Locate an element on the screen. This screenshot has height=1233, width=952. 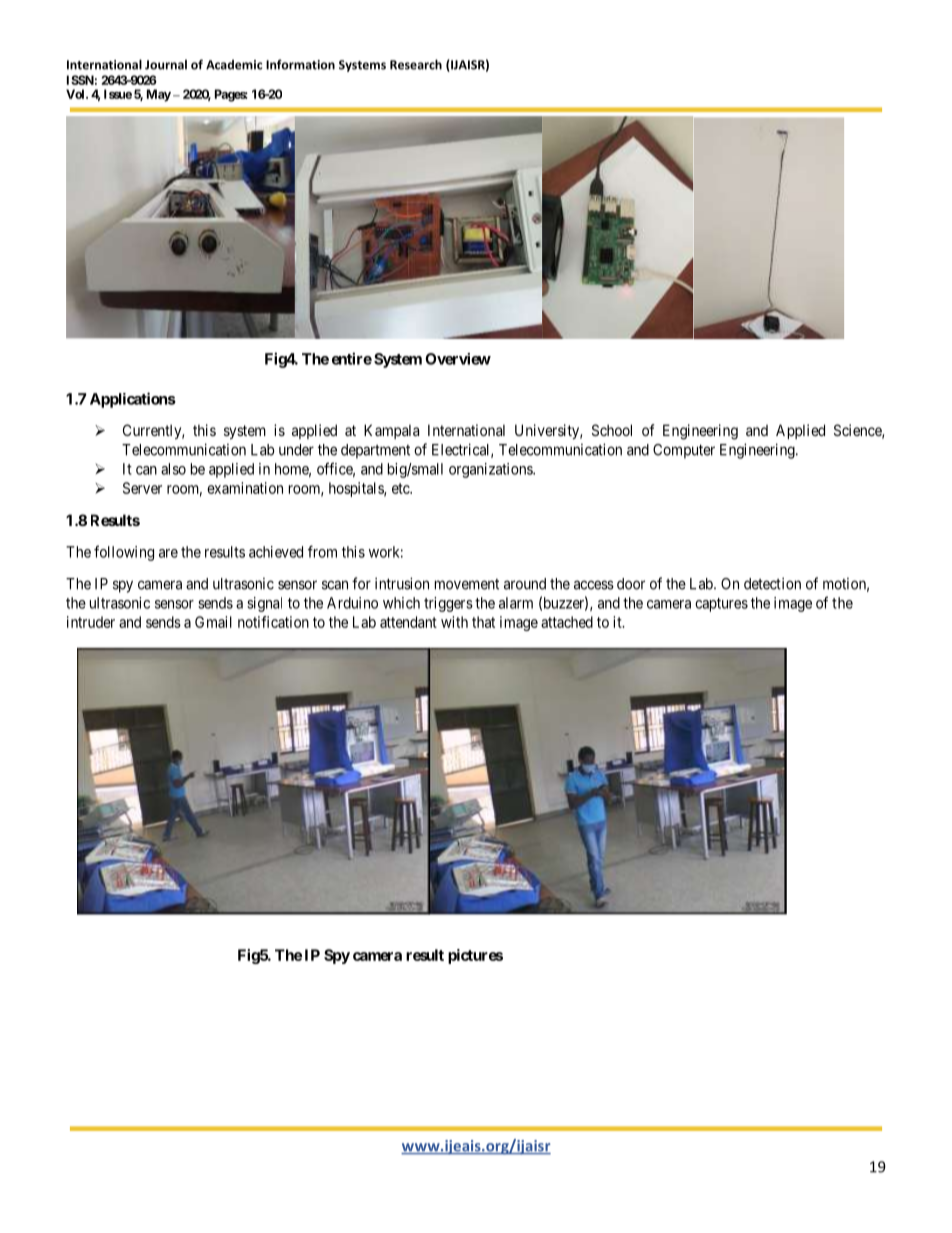
Information is located at coordinates (300, 64).
